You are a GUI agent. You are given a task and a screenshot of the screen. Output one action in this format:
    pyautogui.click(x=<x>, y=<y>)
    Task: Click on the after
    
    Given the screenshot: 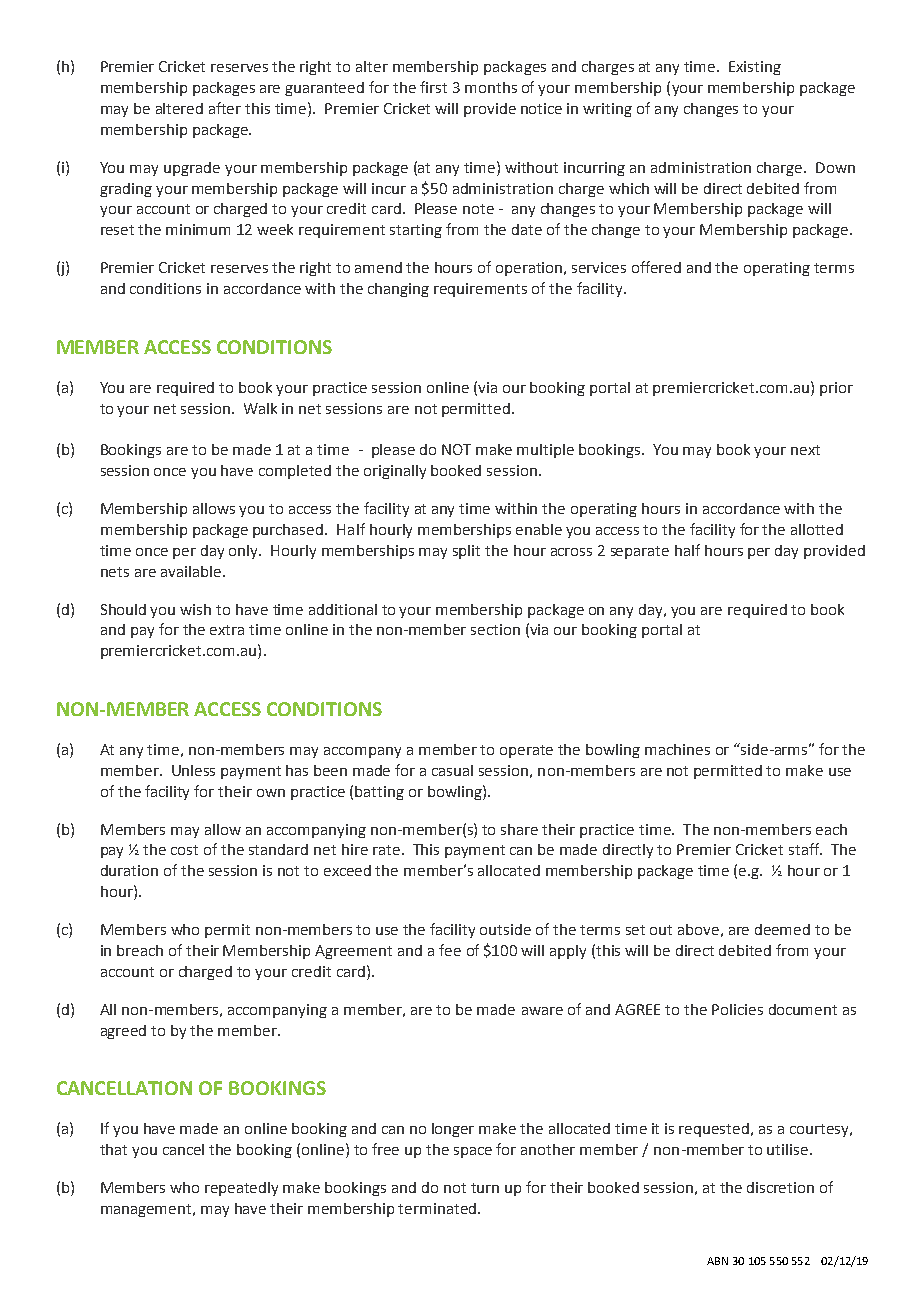 What is the action you would take?
    pyautogui.click(x=225, y=108)
